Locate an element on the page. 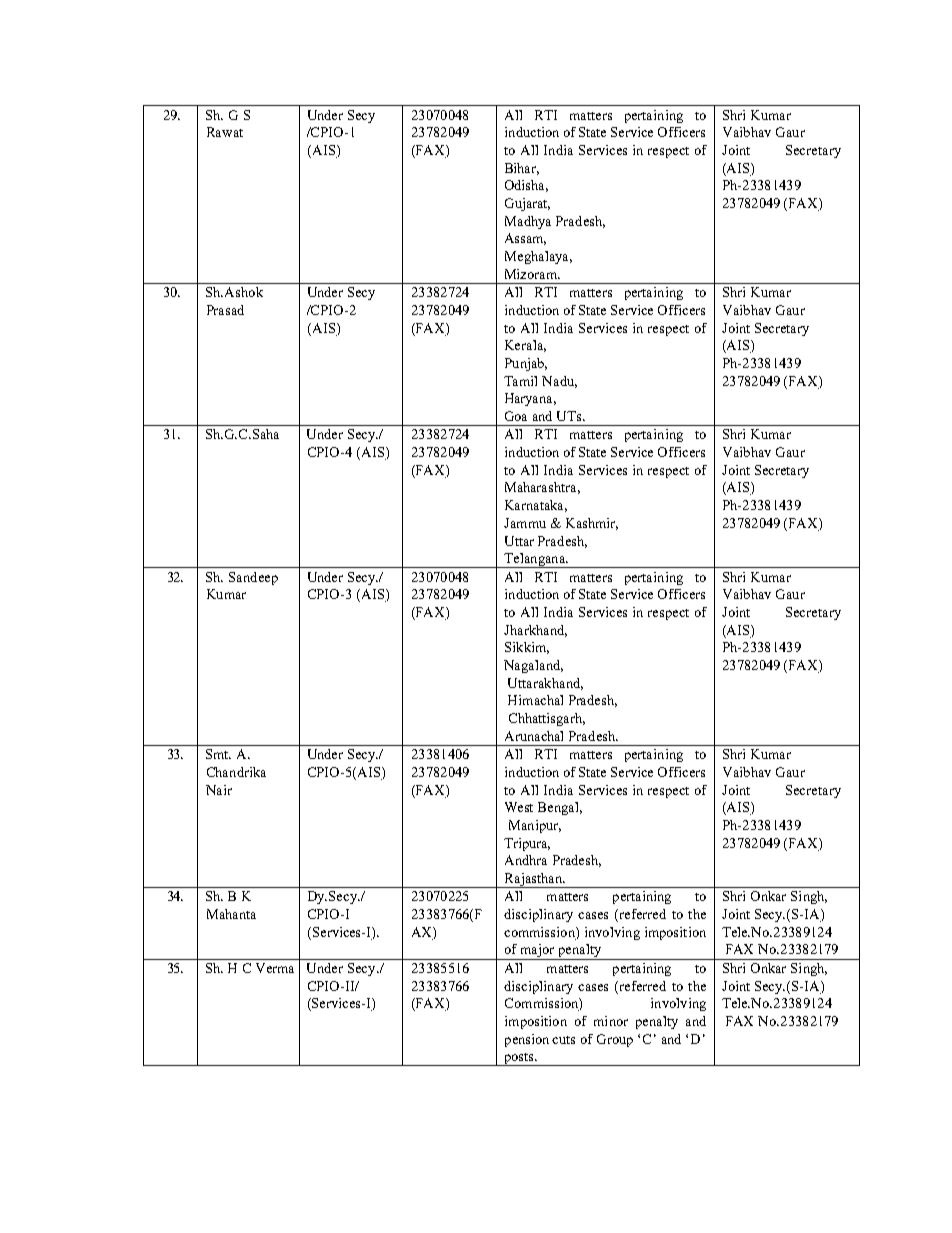 This page has width=952, height=1233. Goa is located at coordinates (516, 416).
